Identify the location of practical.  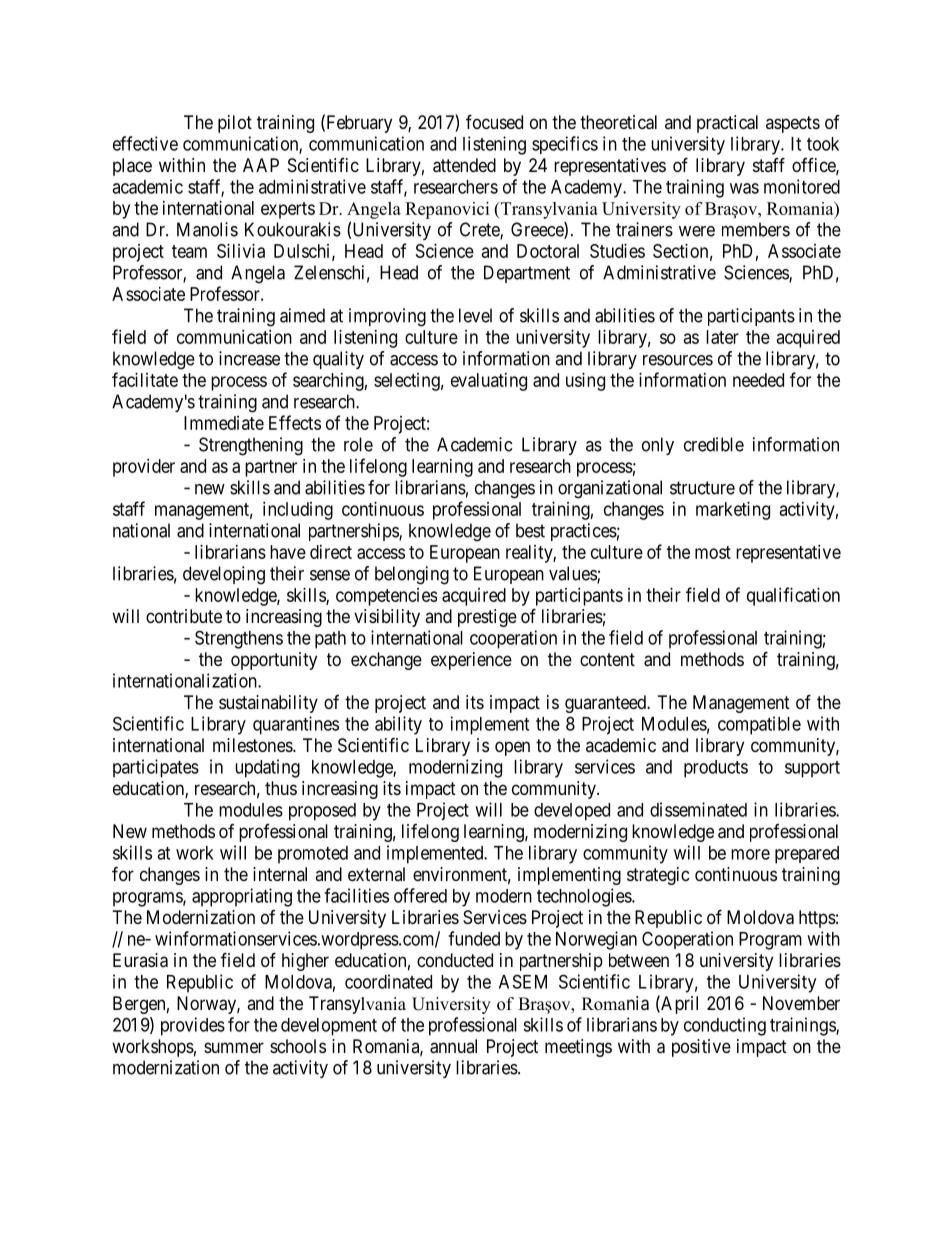
(727, 124).
